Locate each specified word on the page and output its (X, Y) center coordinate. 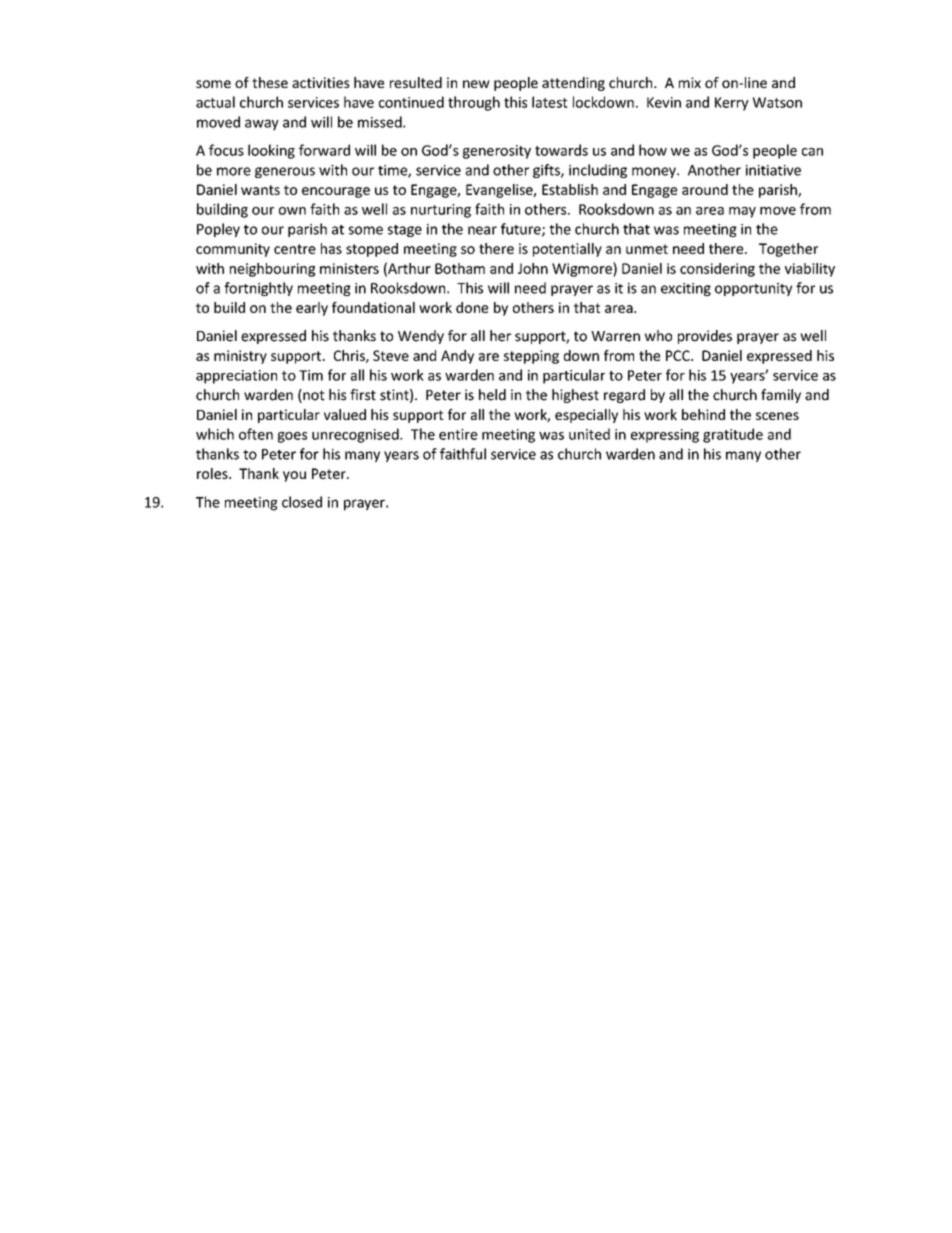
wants (260, 190)
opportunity (753, 289)
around (705, 189)
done (472, 307)
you (294, 476)
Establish (570, 189)
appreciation (236, 377)
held (492, 395)
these (270, 82)
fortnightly (258, 289)
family (781, 396)
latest (550, 102)
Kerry (732, 104)
